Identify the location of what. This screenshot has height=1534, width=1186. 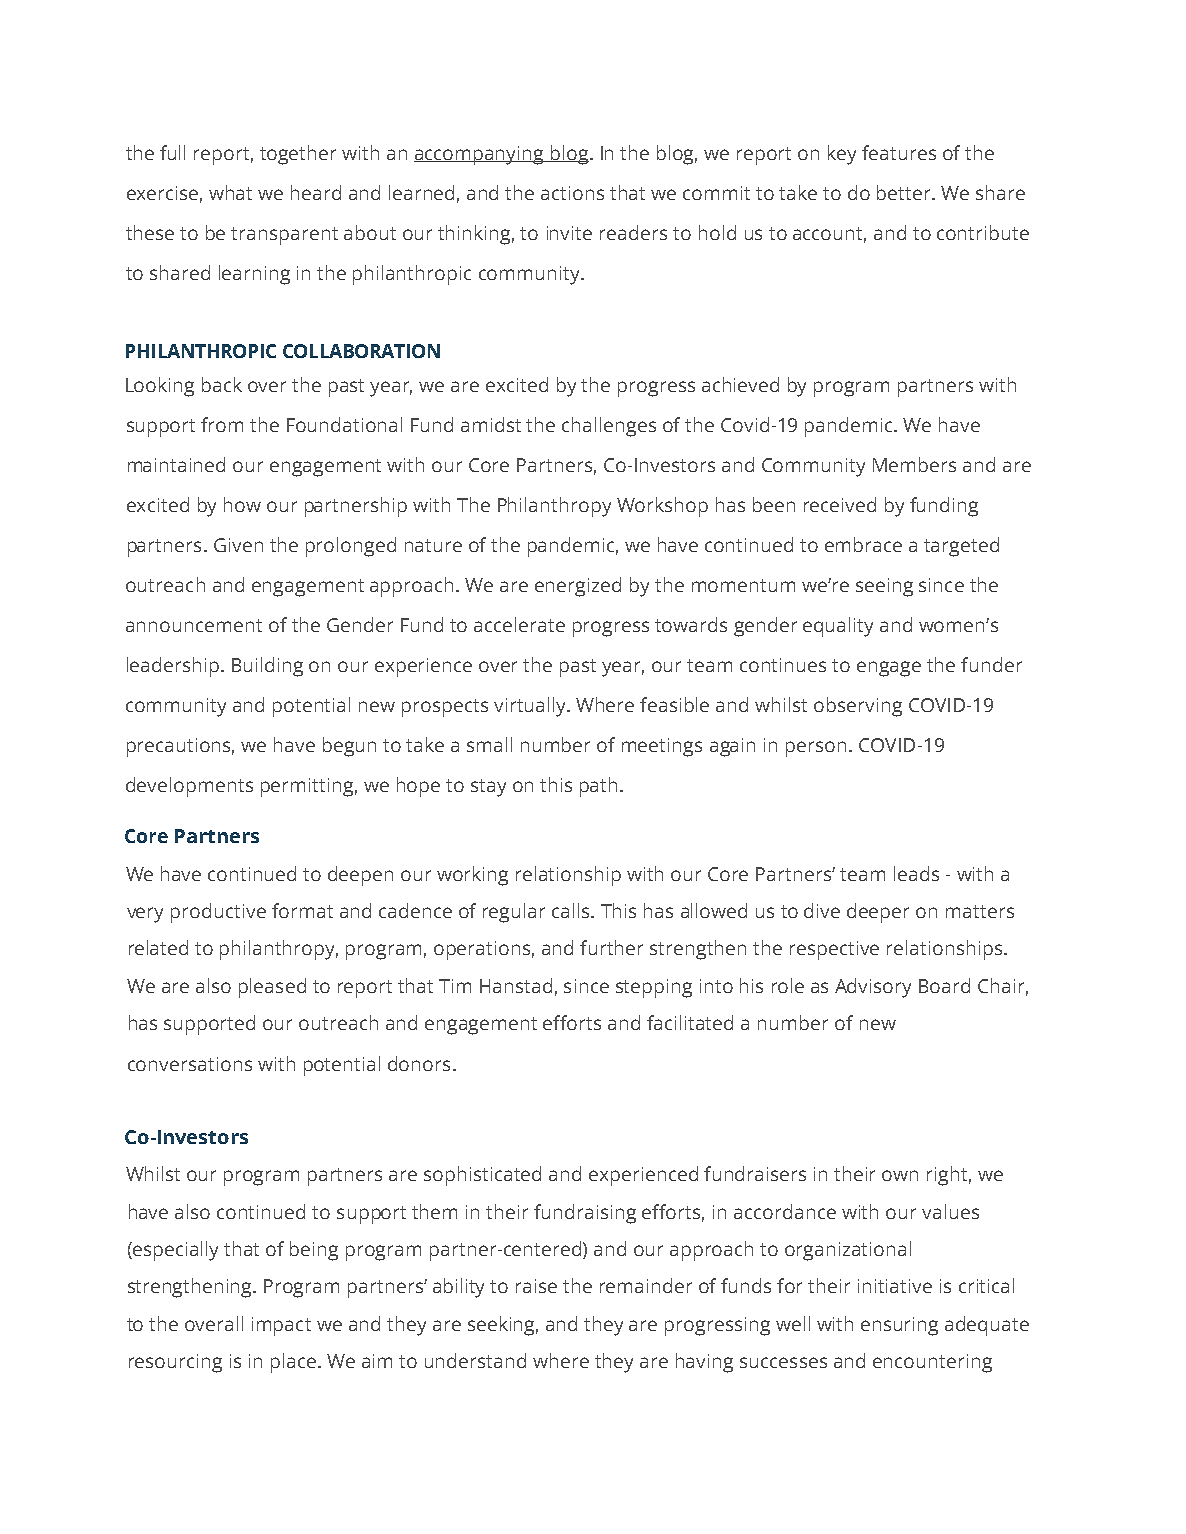
(230, 192).
